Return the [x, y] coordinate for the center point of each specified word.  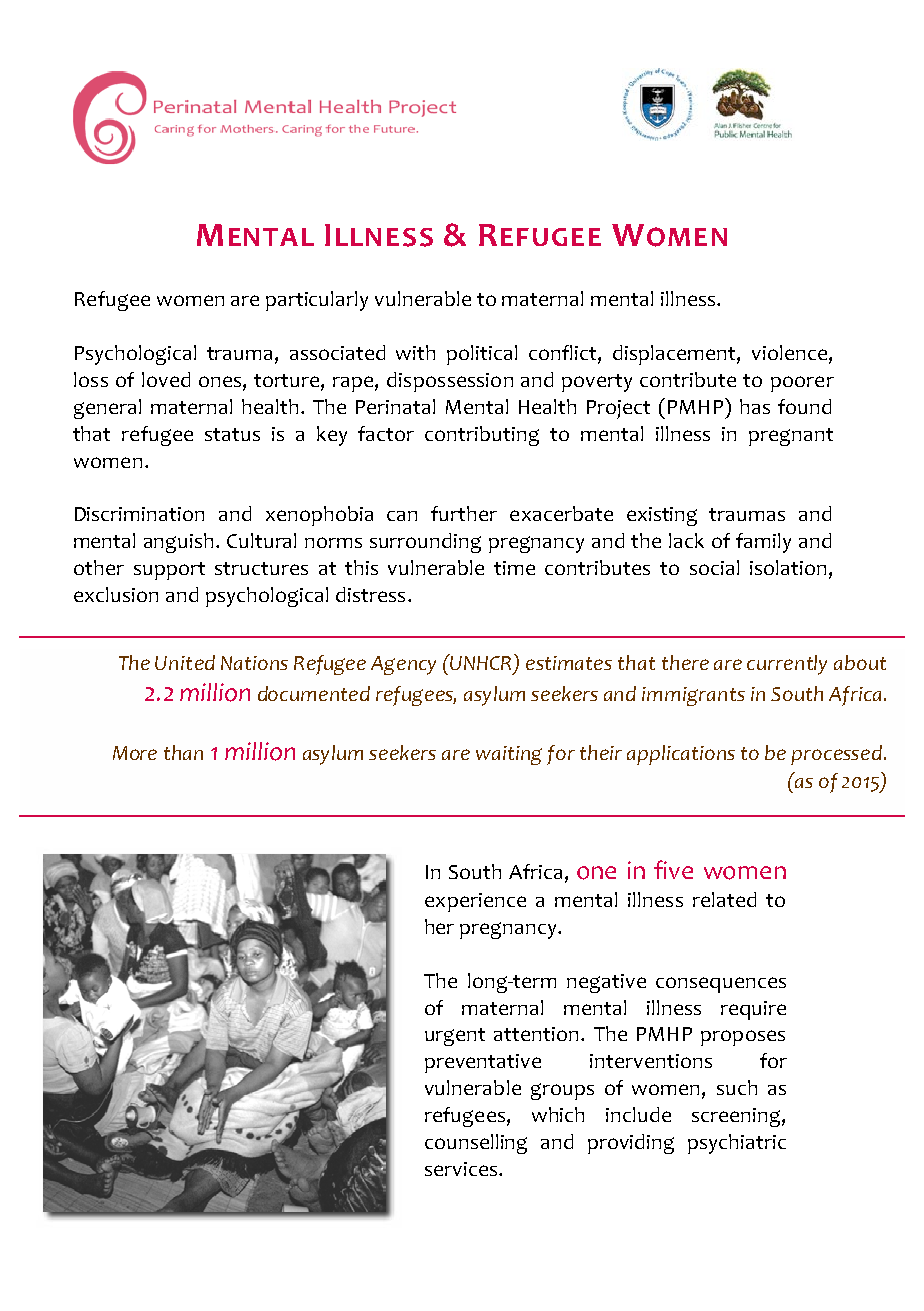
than [183, 752]
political [482, 355]
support [169, 571]
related [724, 899]
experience [475, 902]
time [514, 568]
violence [791, 354]
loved [166, 379]
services [462, 1169]
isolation [788, 567]
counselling [476, 1144]
